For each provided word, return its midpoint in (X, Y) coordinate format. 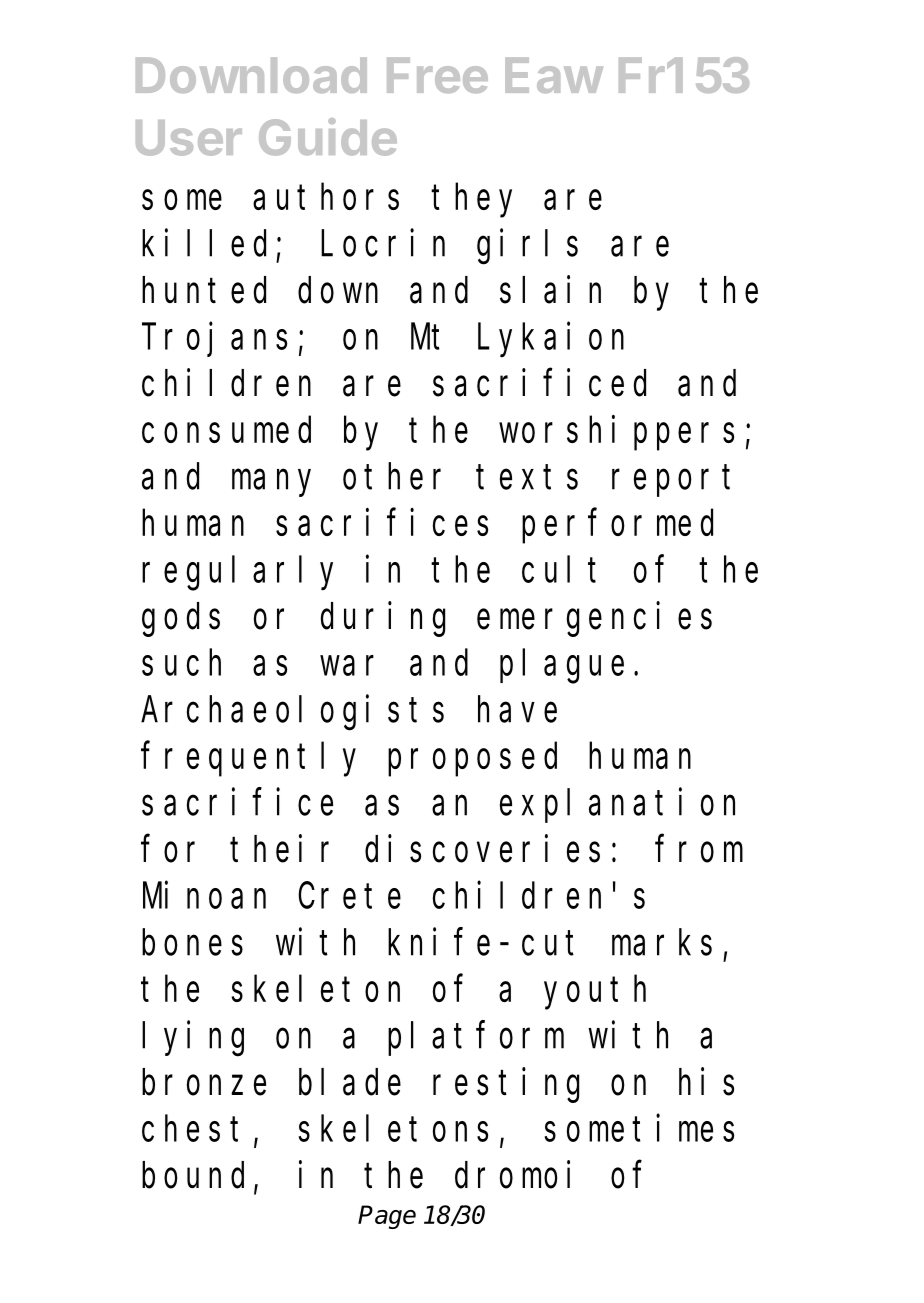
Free (437, 75)
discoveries (482, 849)
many (271, 483)
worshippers (616, 433)
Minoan (204, 895)
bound (193, 1175)
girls (527, 247)
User (189, 138)
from (699, 849)
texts (527, 478)
